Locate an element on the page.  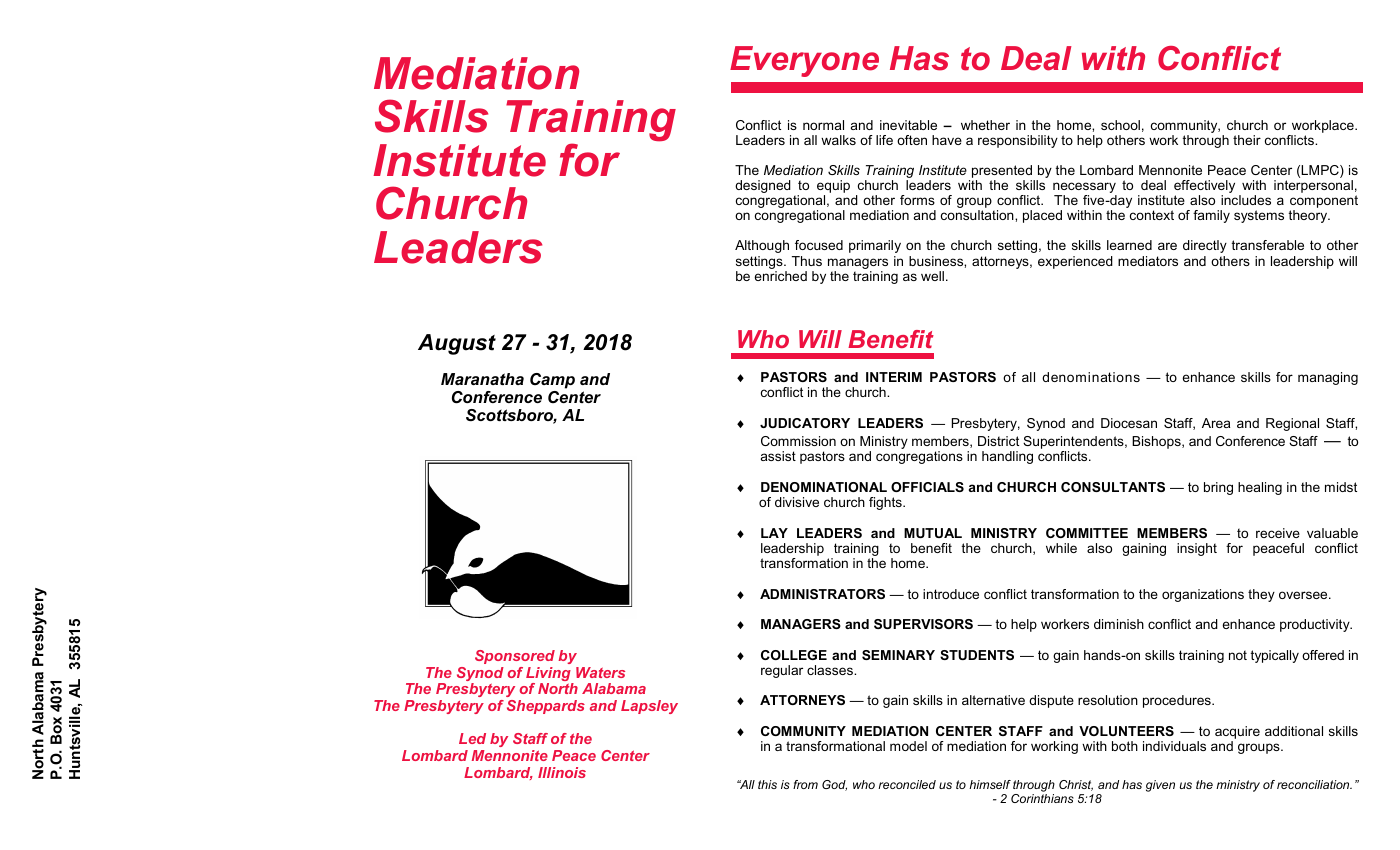
Everyone is located at coordinates (804, 61).
